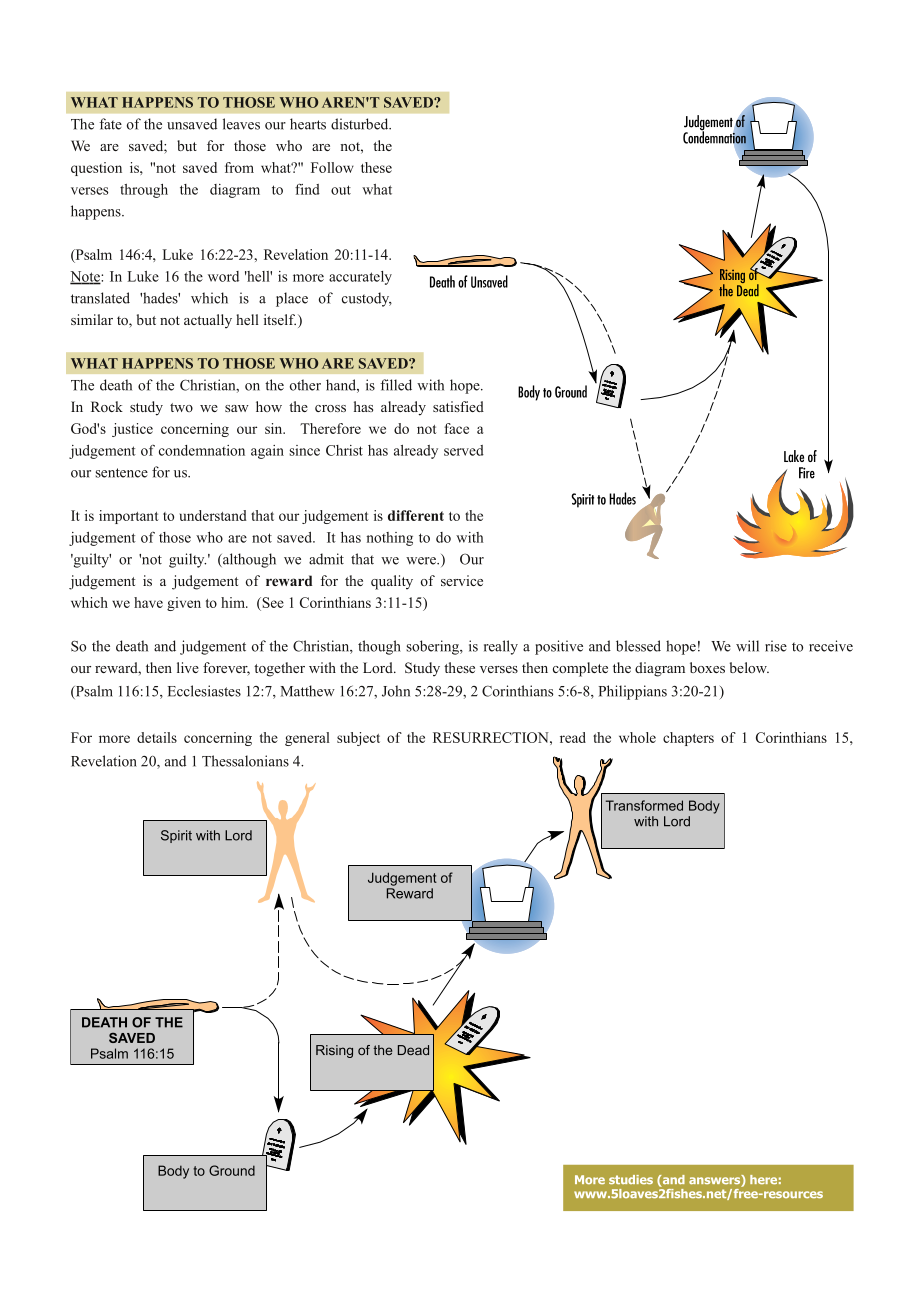 This screenshot has width=924, height=1308. I want to click on chapters, so click(688, 739).
